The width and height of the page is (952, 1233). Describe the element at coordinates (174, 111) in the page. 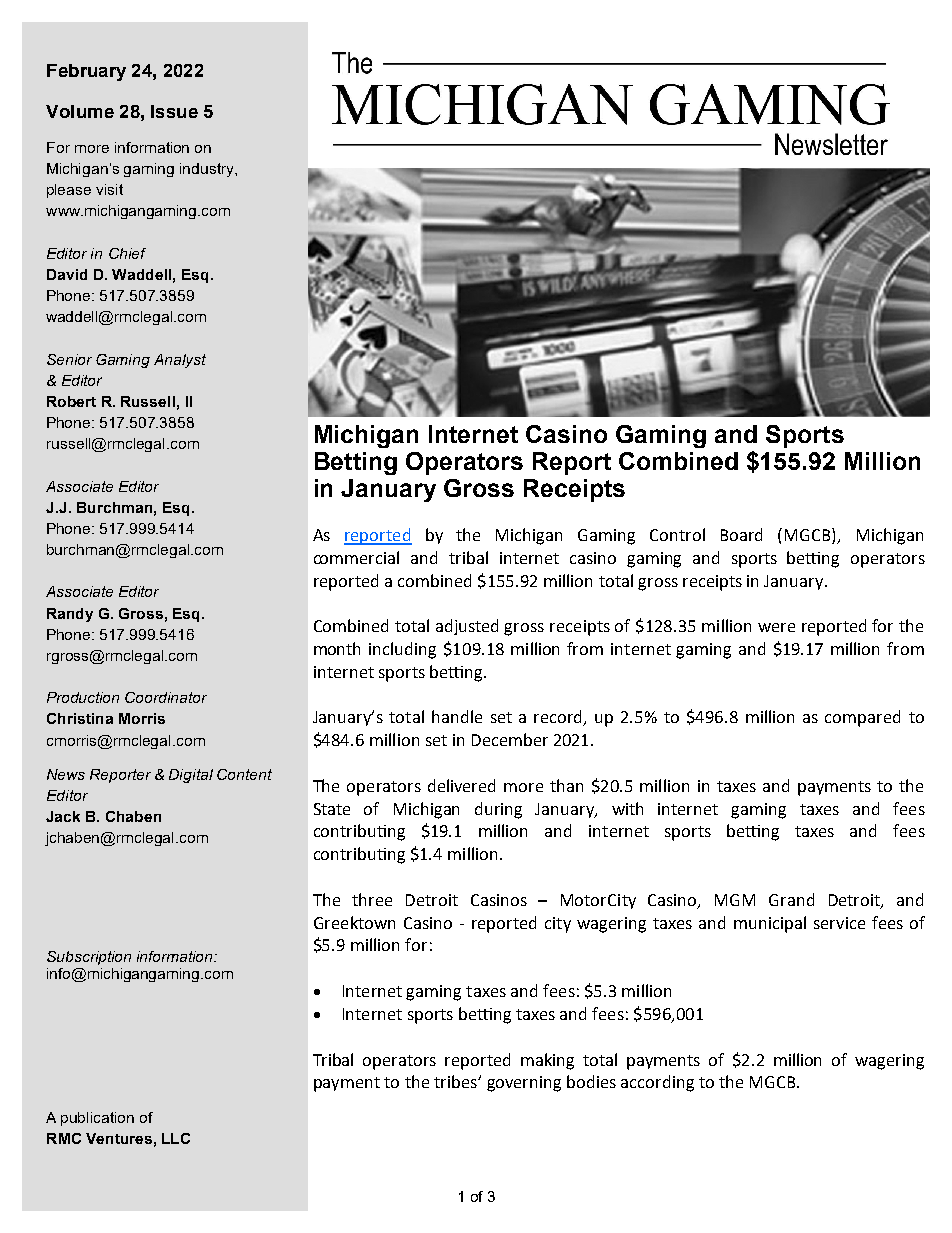

I see `Issue` at that location.
